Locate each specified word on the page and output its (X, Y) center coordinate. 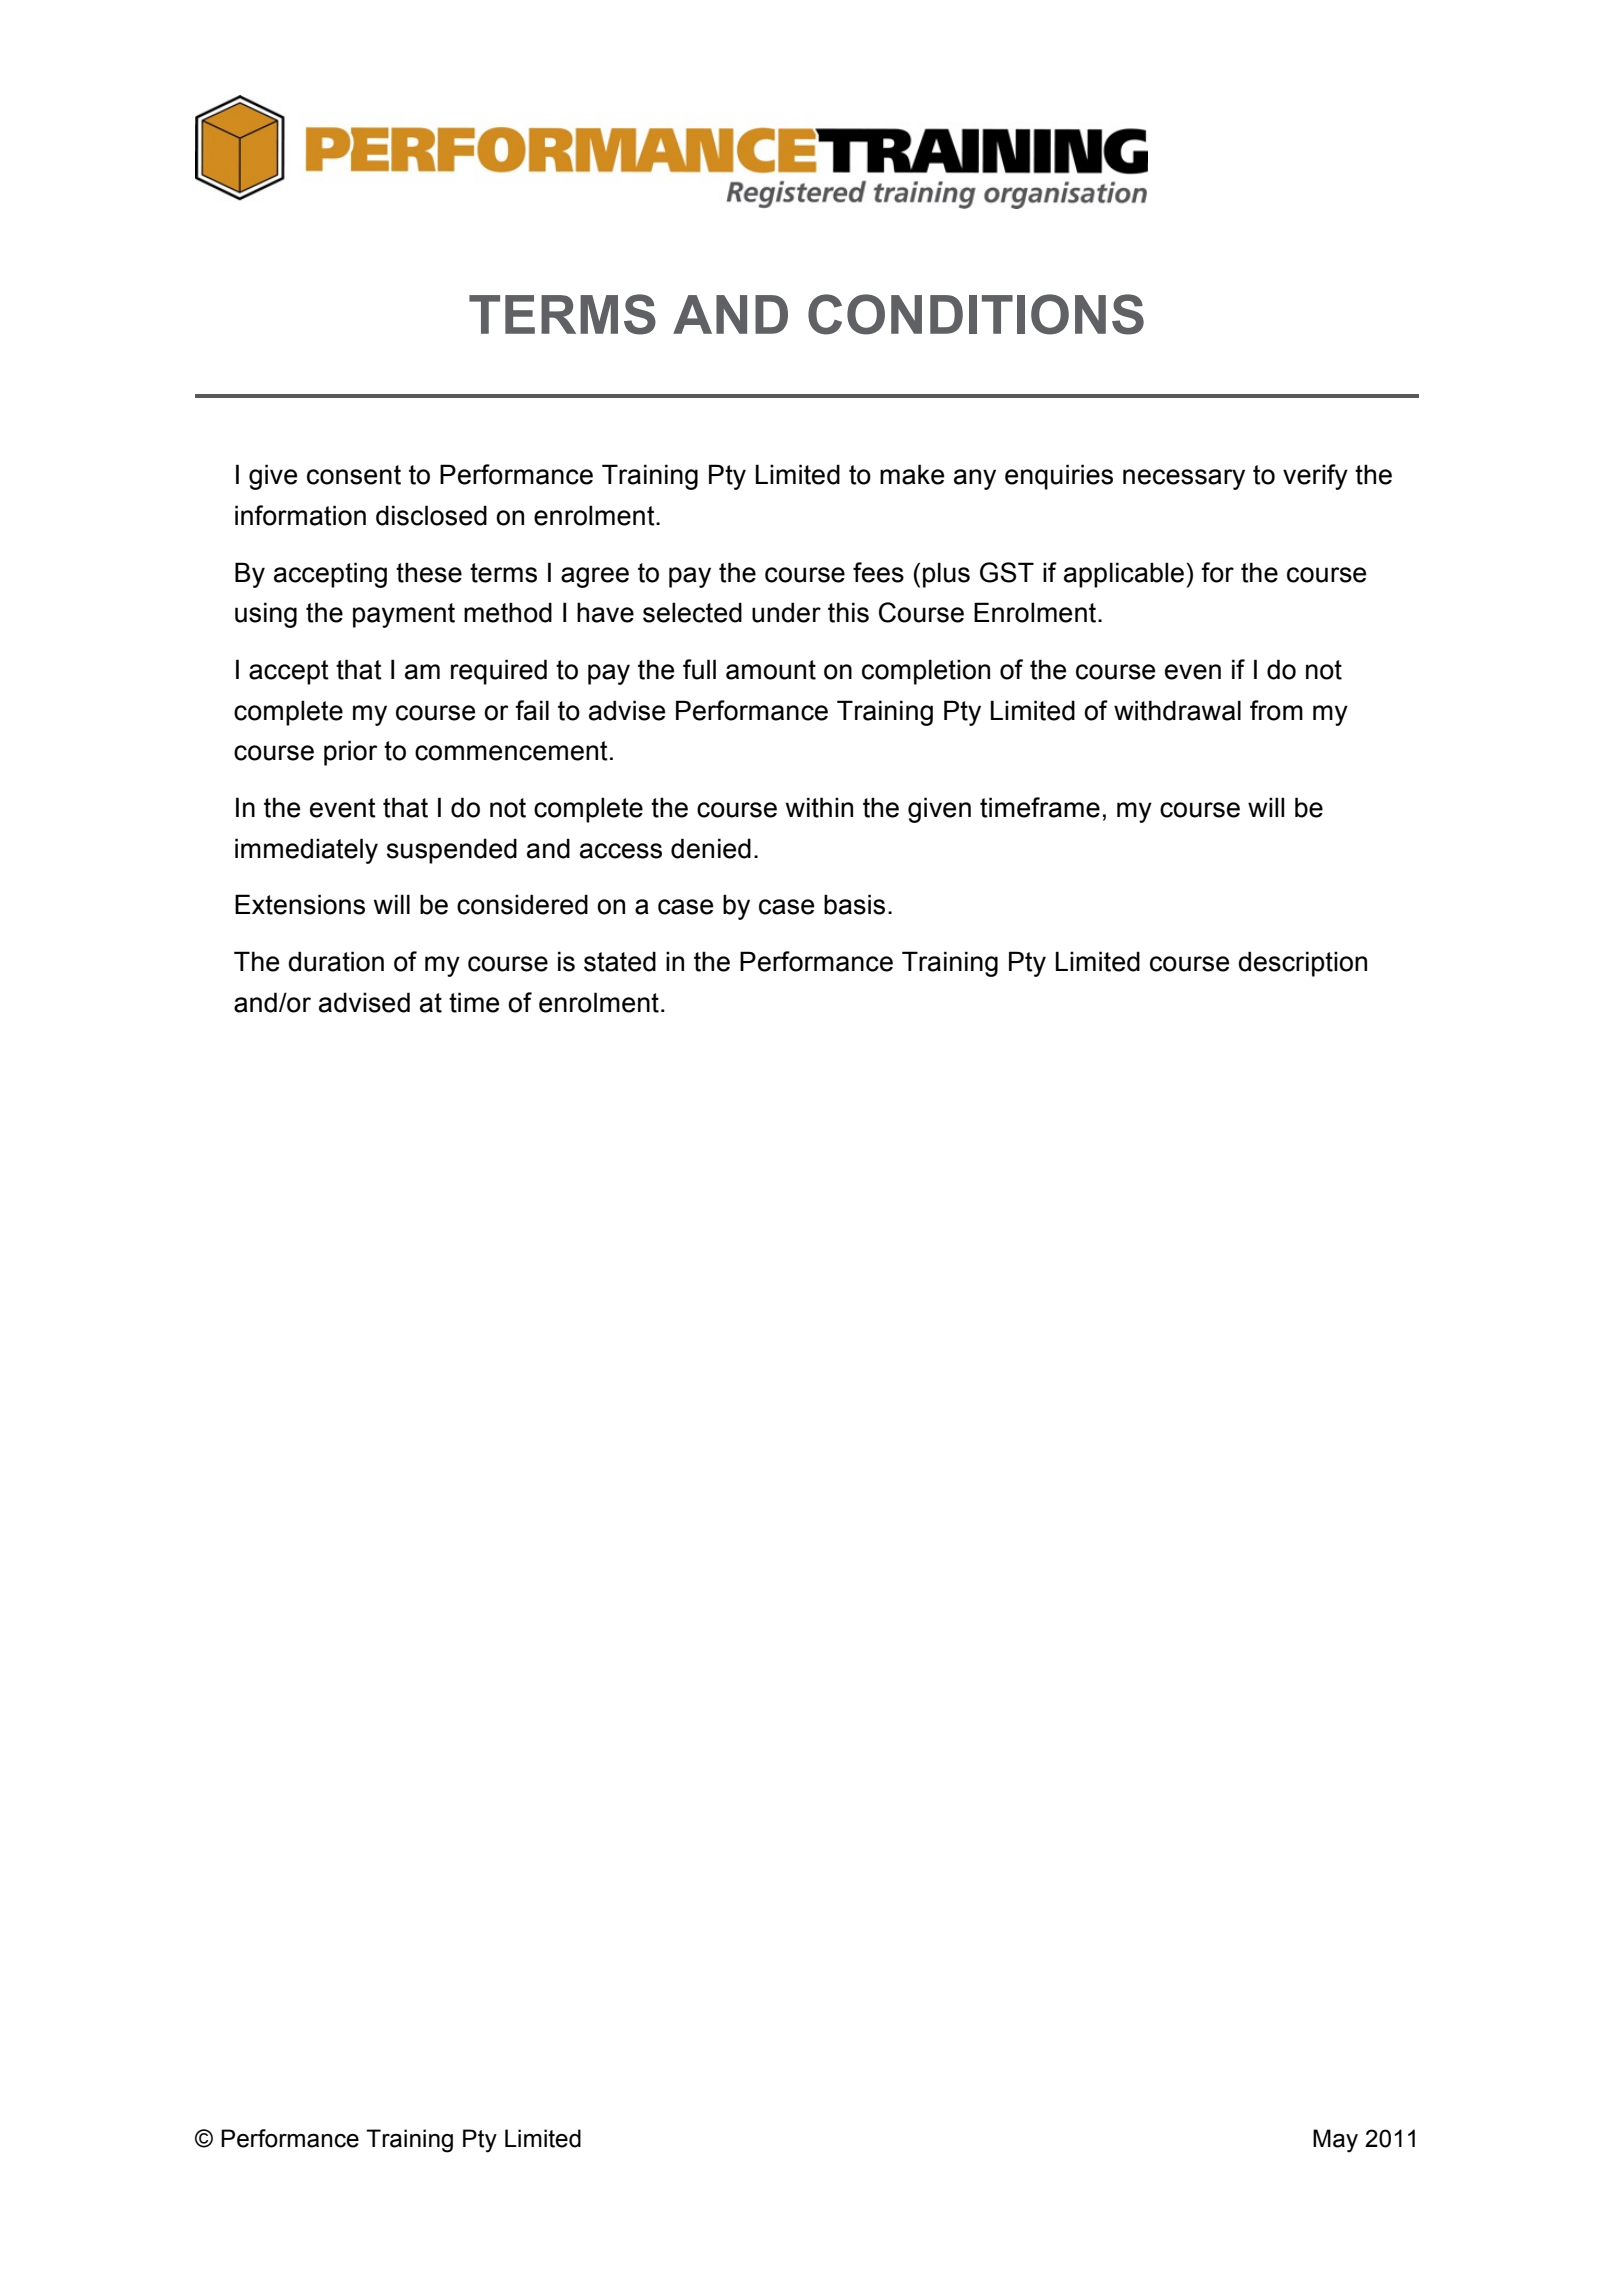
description (1302, 964)
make (912, 474)
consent (354, 475)
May (1335, 2141)
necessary (1184, 479)
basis (854, 904)
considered (522, 904)
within (819, 807)
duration (336, 961)
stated (620, 961)
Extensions (300, 904)
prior (351, 753)
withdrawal (1177, 710)
